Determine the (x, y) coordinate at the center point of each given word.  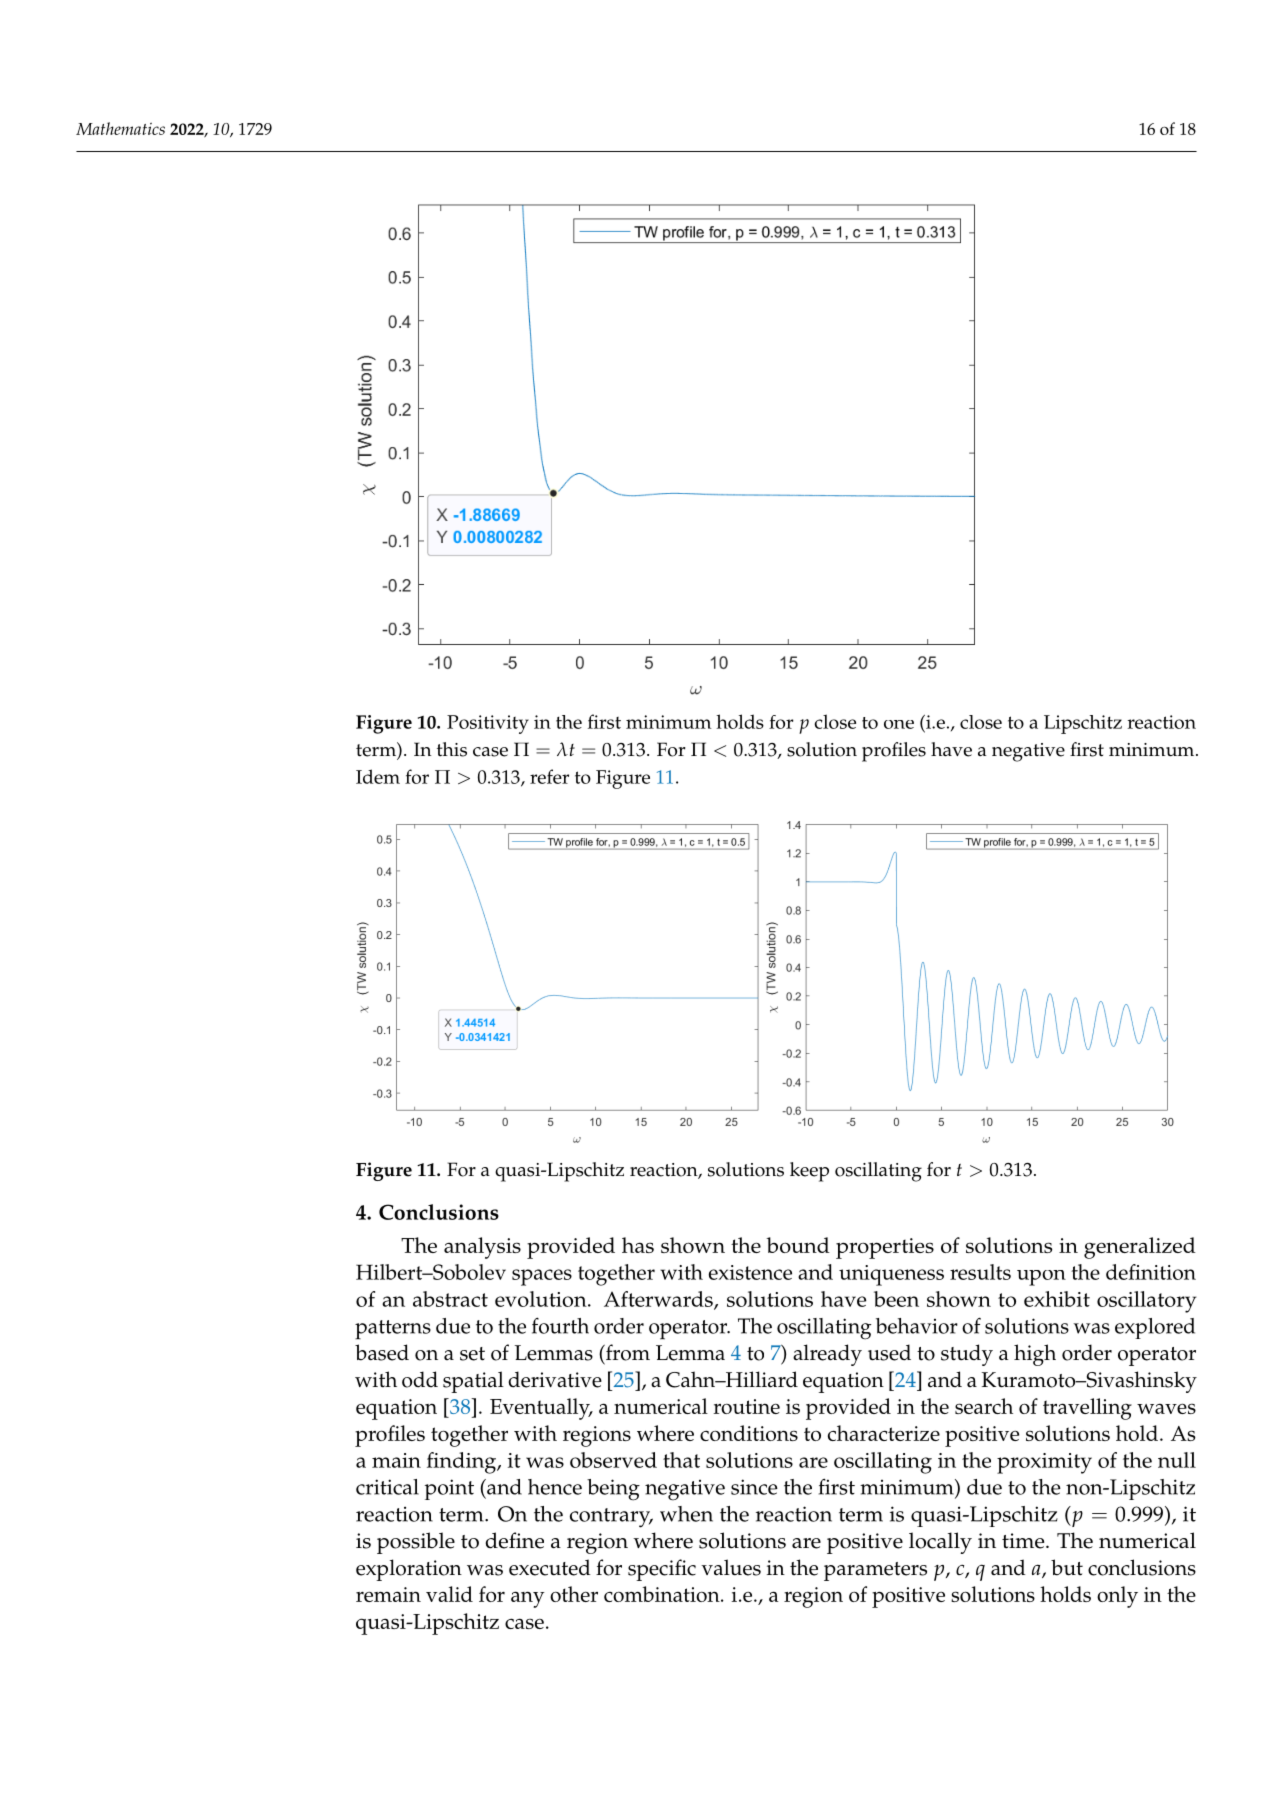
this (452, 749)
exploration (409, 1570)
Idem (378, 776)
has (638, 1245)
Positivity (488, 724)
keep (809, 1172)
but (1067, 1567)
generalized (1140, 1248)
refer (549, 776)
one (899, 724)
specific (662, 1570)
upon (1041, 1278)
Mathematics (120, 128)
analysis (482, 1248)
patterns (393, 1330)
